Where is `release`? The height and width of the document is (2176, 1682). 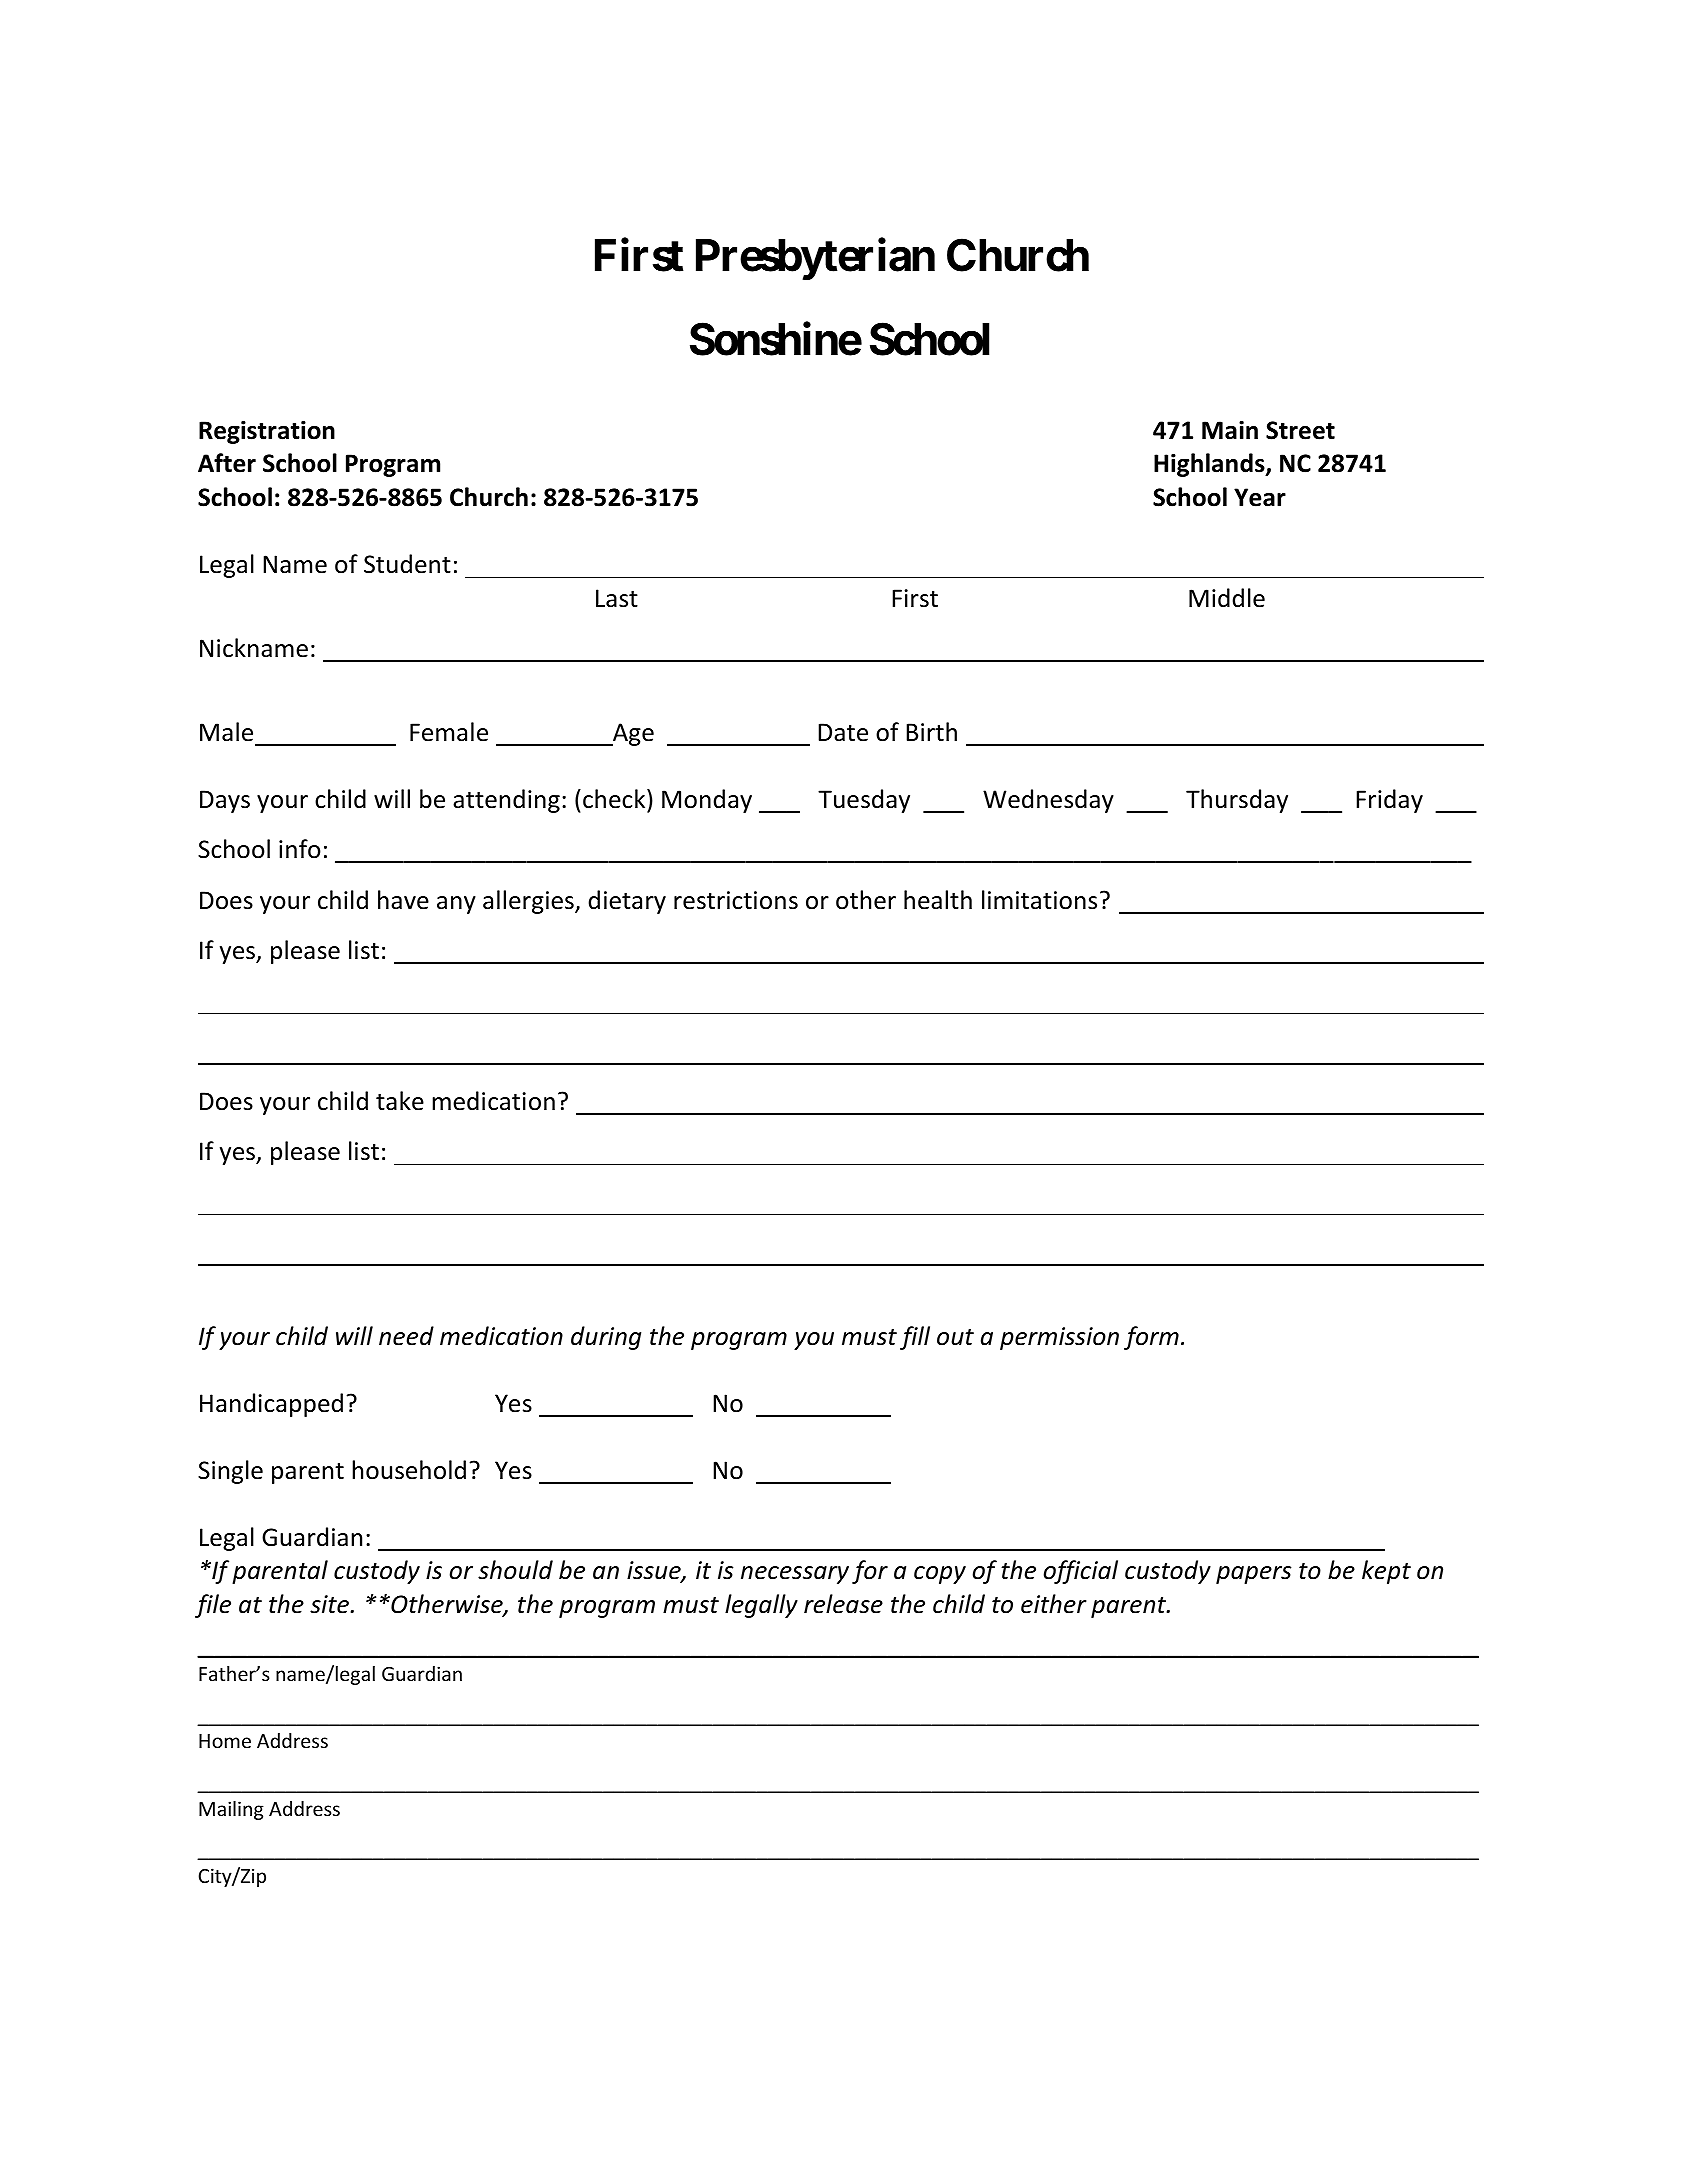 release is located at coordinates (843, 1604).
